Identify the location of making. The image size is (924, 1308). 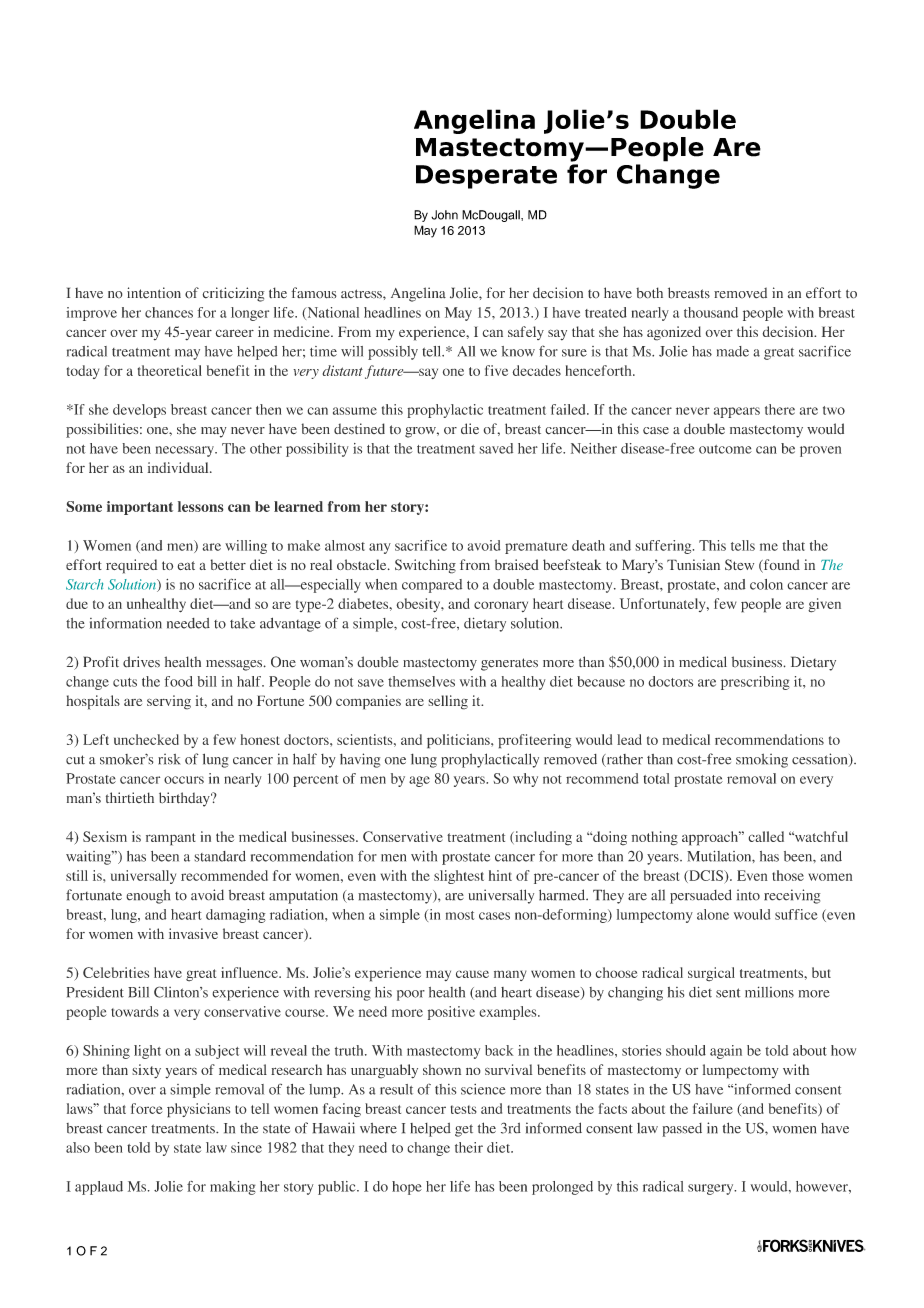
(233, 1188).
